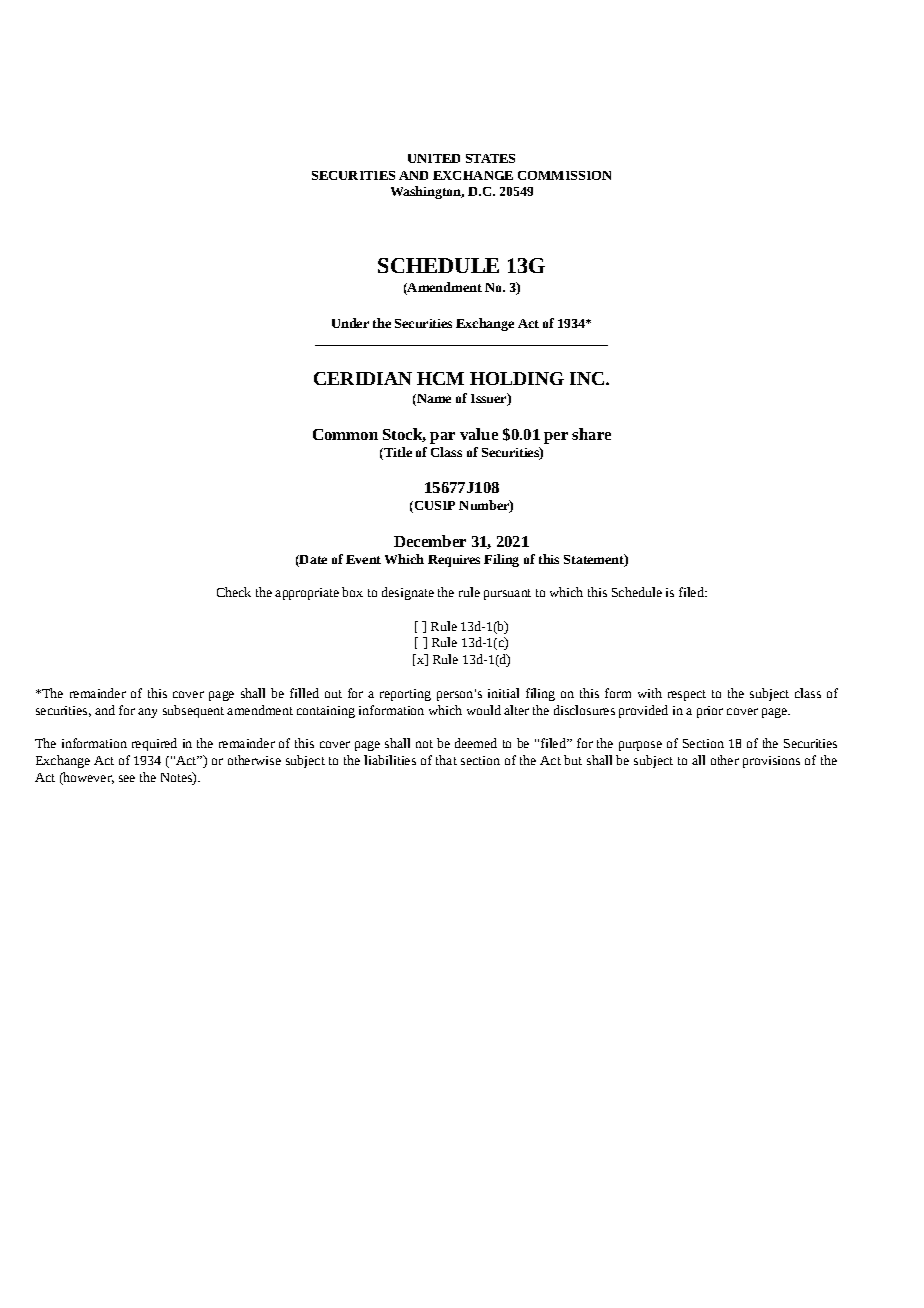 This screenshot has width=924, height=1308. Describe the element at coordinates (591, 434) in the screenshot. I see `share` at that location.
